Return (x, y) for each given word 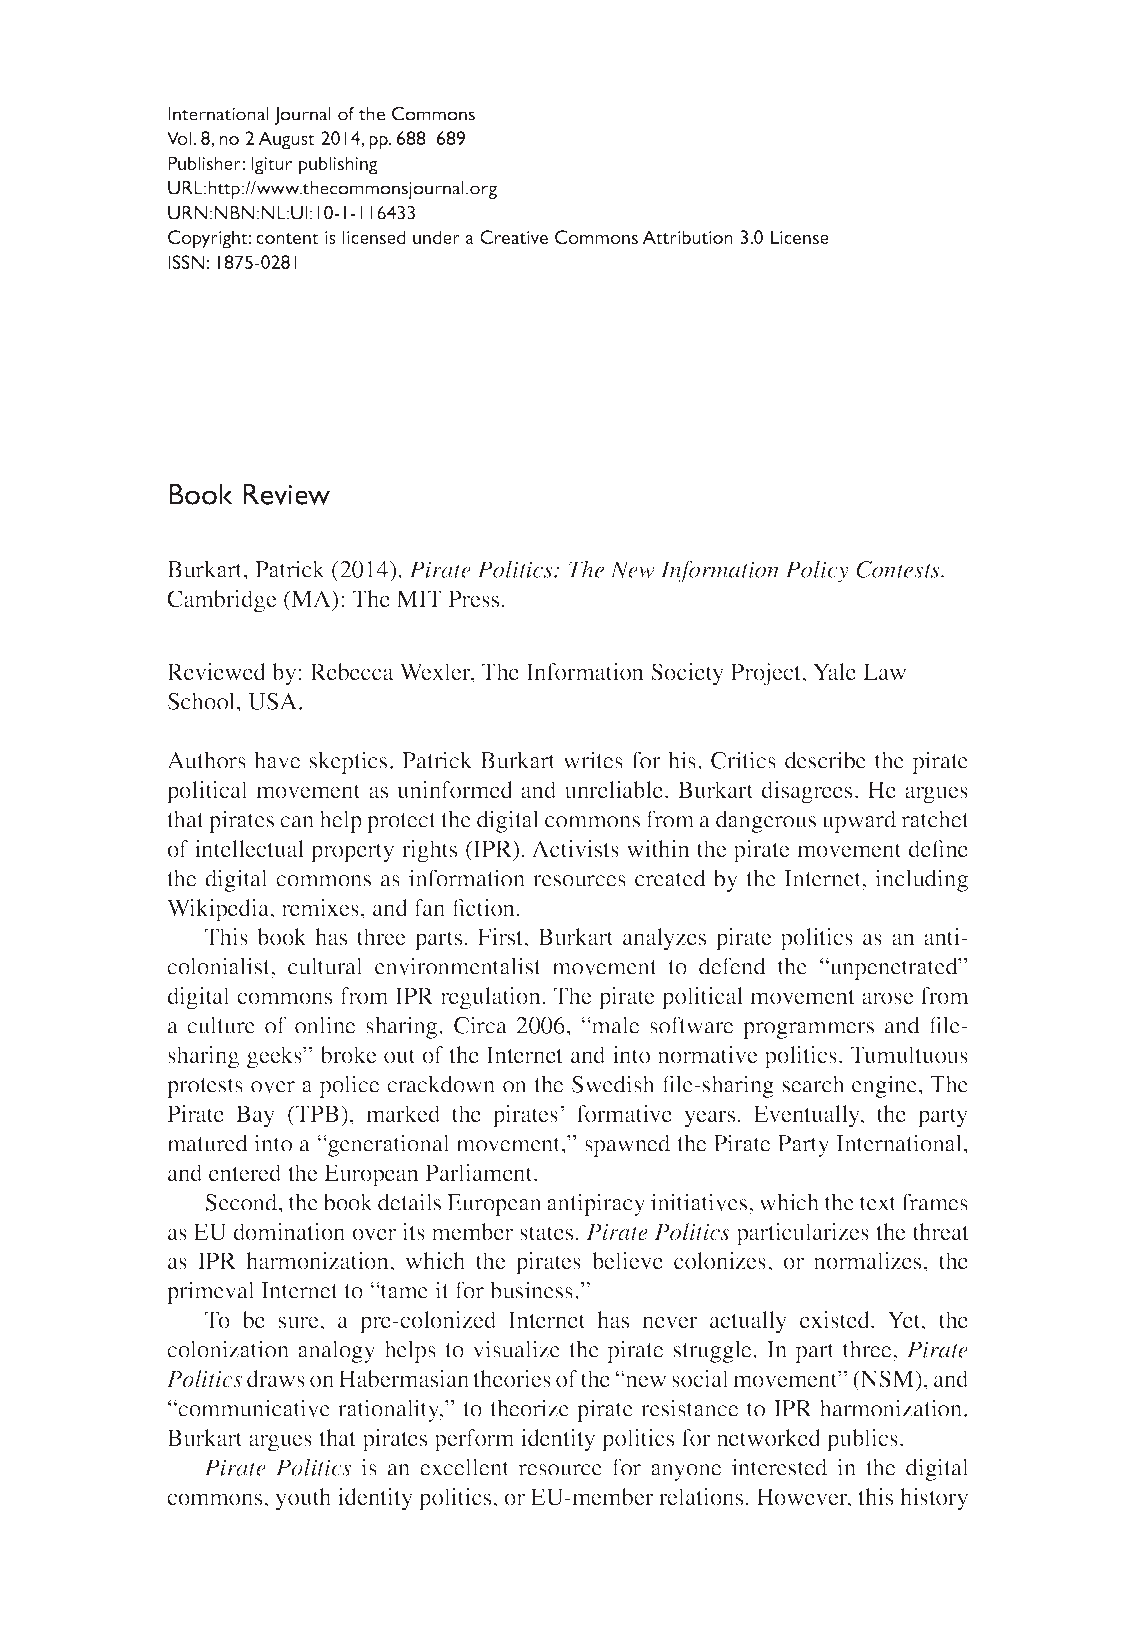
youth (303, 1499)
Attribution (687, 237)
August (286, 140)
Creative (514, 237)
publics (862, 1440)
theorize (529, 1408)
